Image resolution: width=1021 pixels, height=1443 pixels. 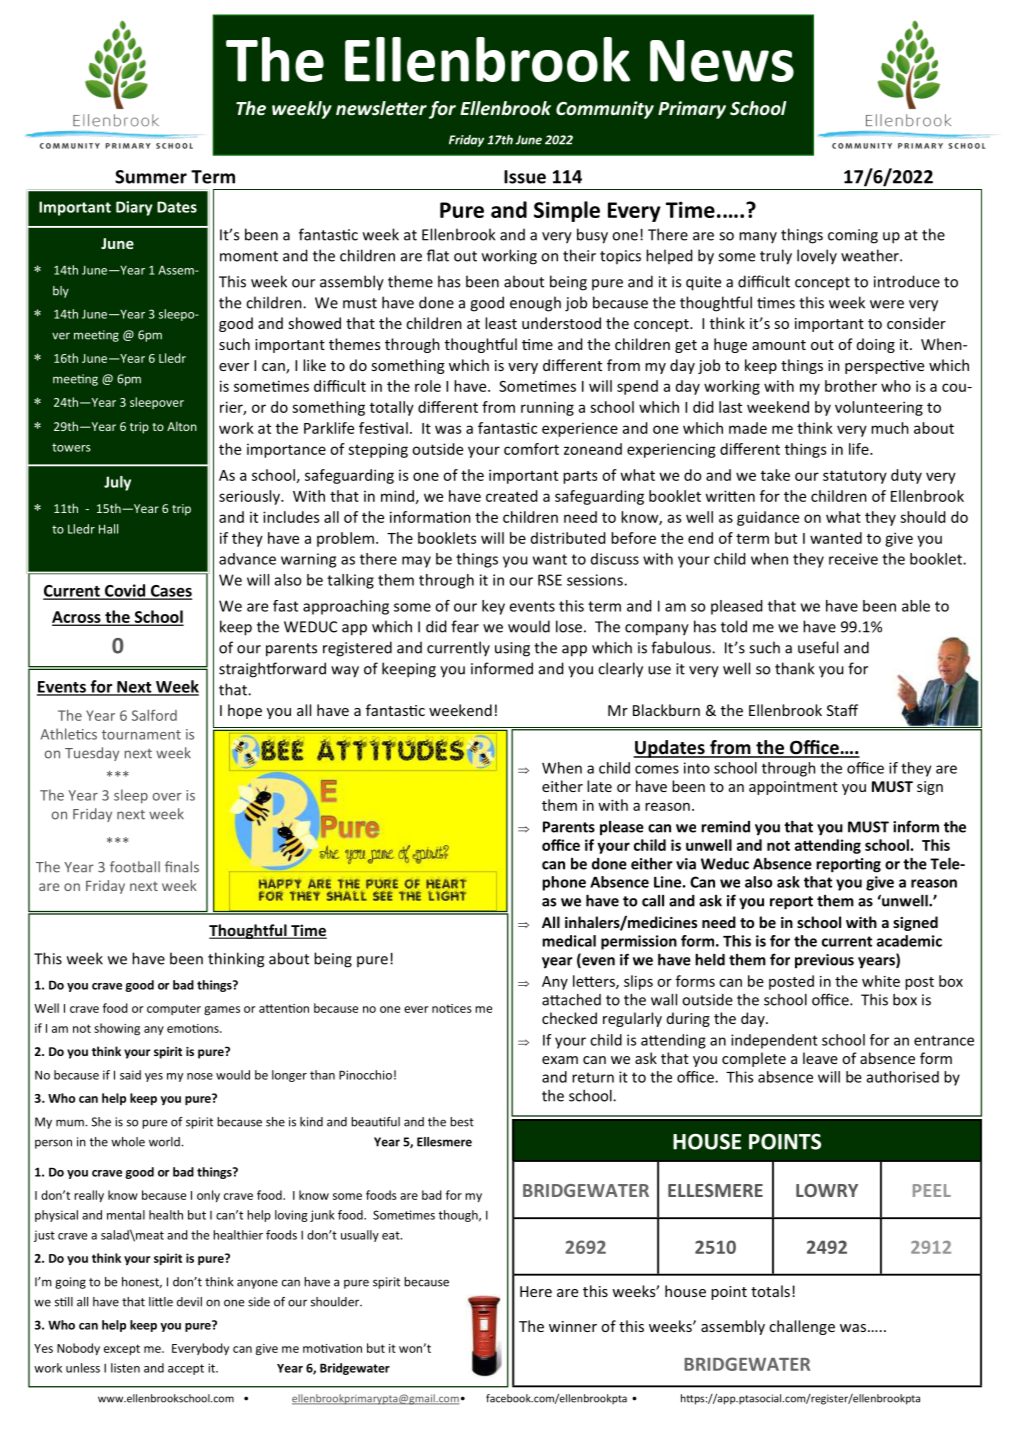 I want to click on authorised, so click(x=903, y=1077).
